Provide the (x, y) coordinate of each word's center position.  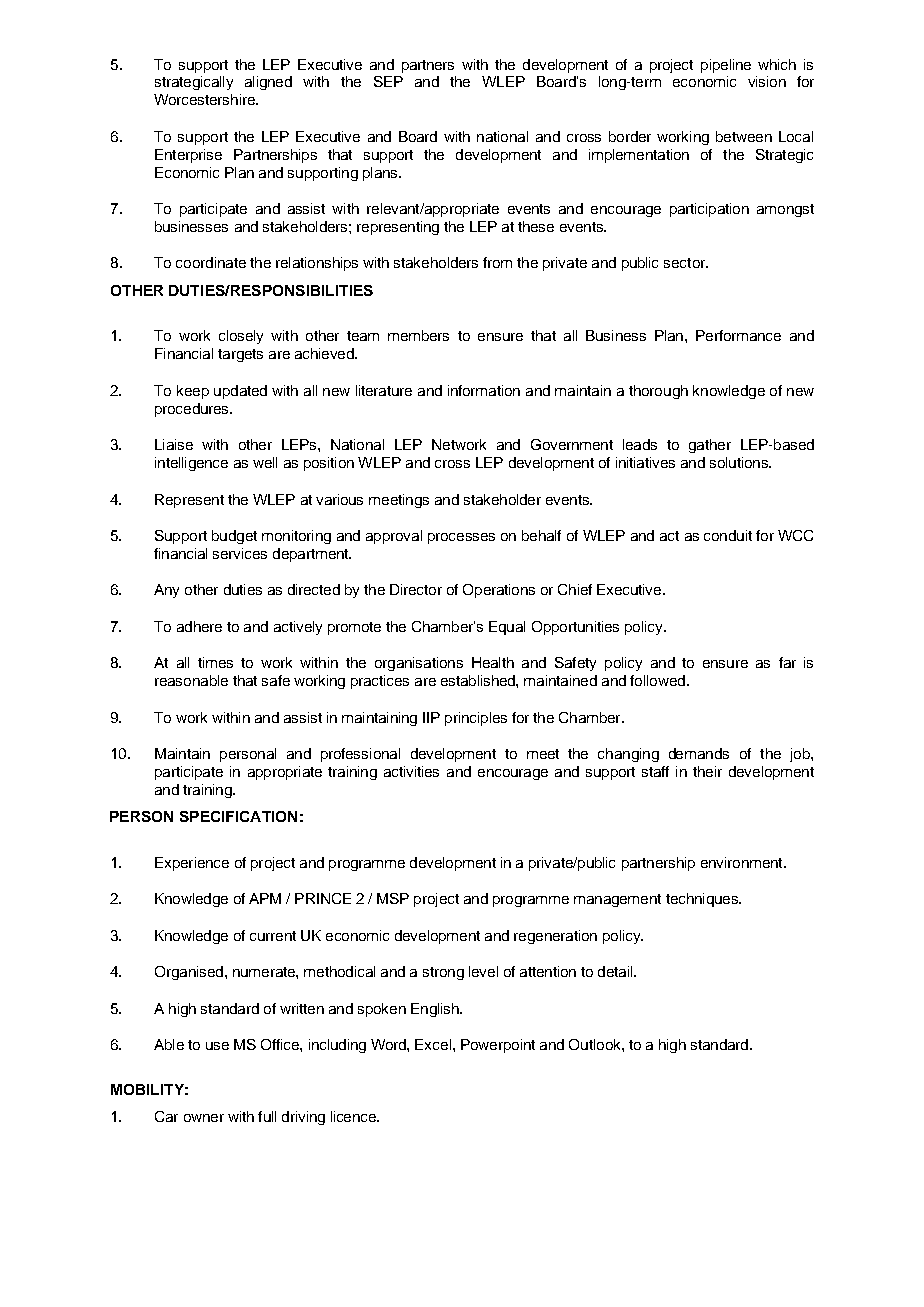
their (707, 771)
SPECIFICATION (238, 816)
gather (710, 446)
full (267, 1116)
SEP (388, 81)
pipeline (726, 66)
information (484, 390)
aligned (268, 83)
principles (476, 719)
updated (240, 392)
